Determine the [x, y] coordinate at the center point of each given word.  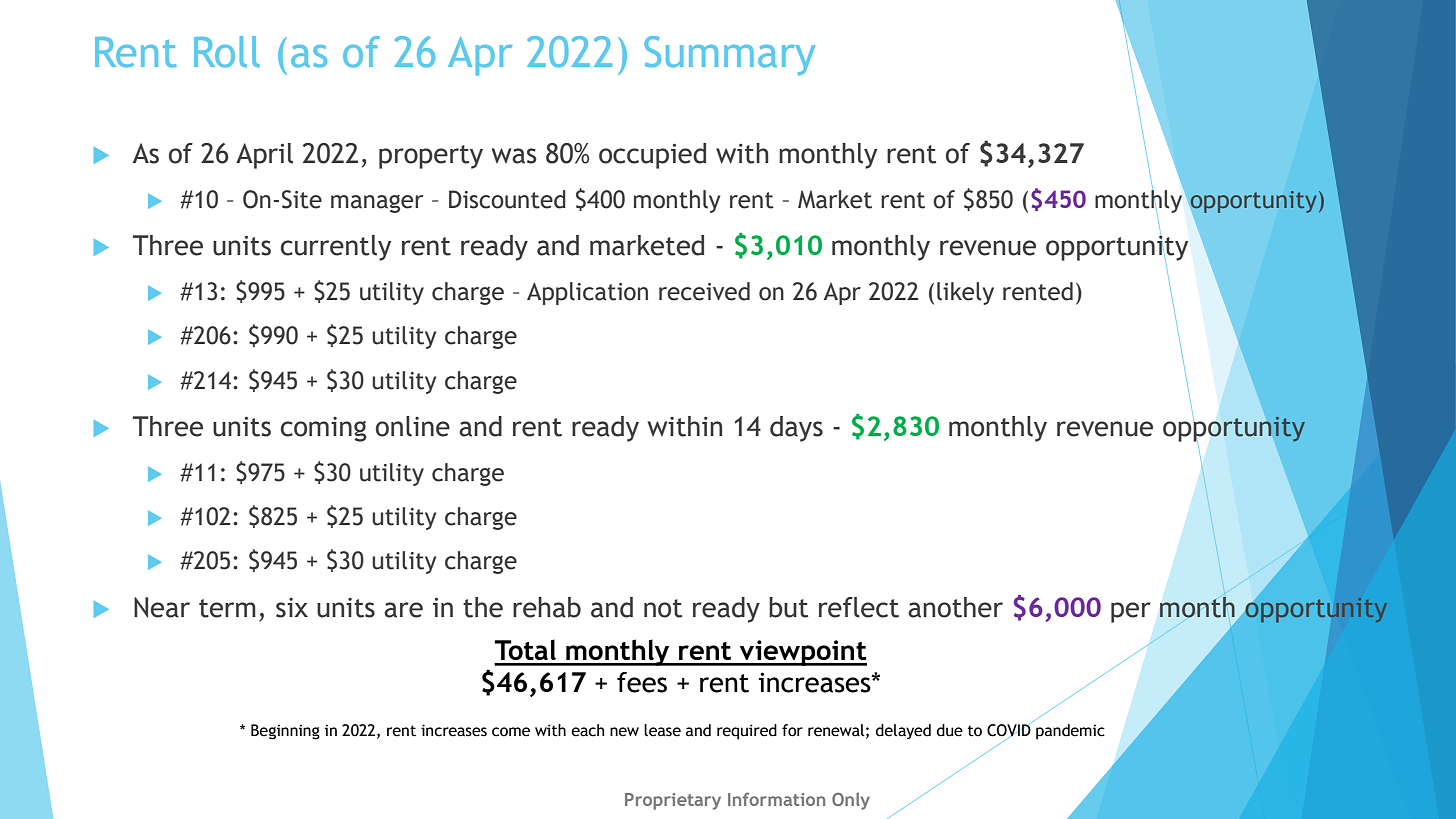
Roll [227, 52]
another [955, 607]
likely [965, 293]
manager [377, 203]
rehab [547, 607]
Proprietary [673, 801]
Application [587, 293]
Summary [729, 55]
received [704, 291]
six [292, 608]
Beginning [285, 732]
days [796, 429]
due [950, 730]
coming [324, 429]
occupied [652, 156]
